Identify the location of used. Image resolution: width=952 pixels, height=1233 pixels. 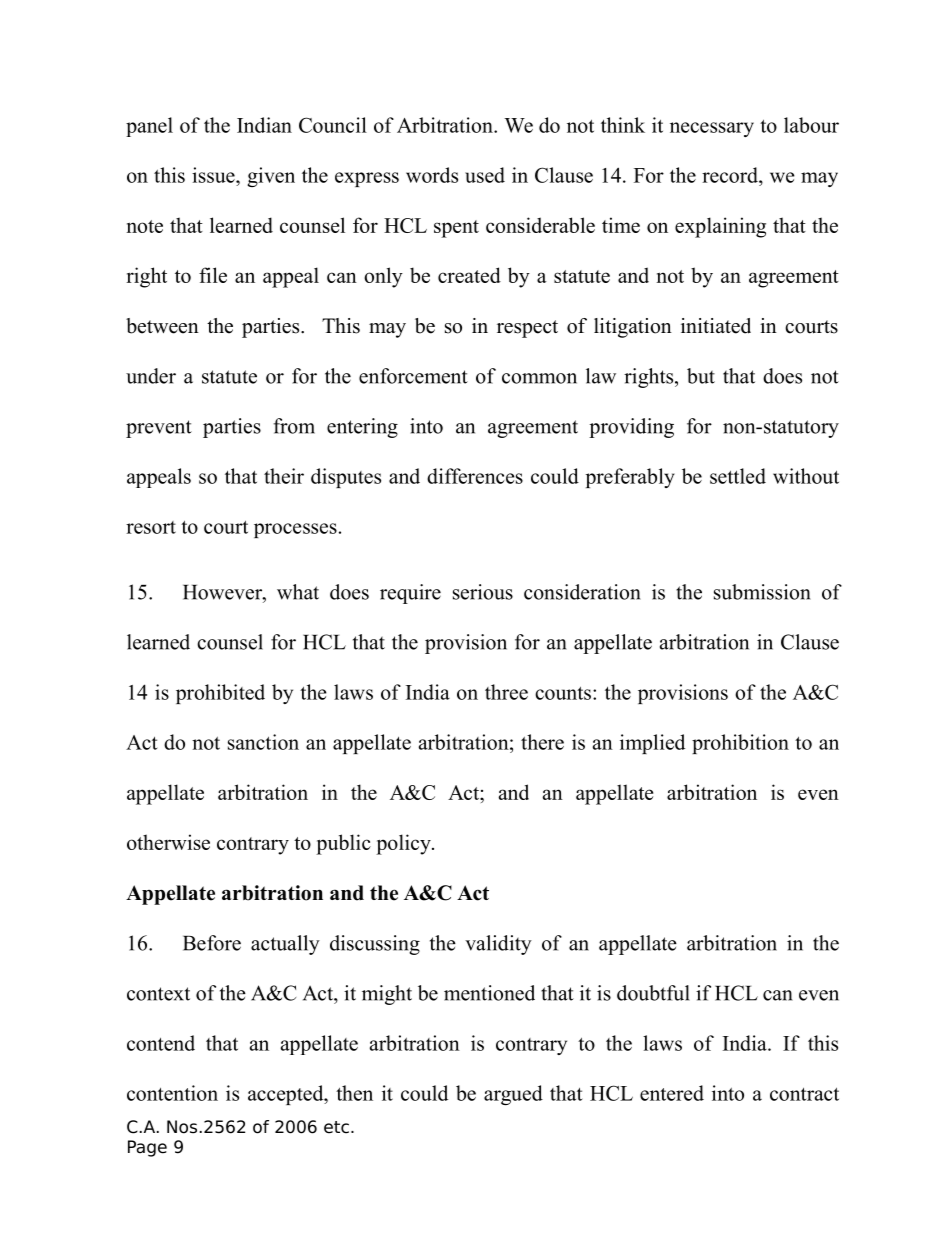
(485, 175).
